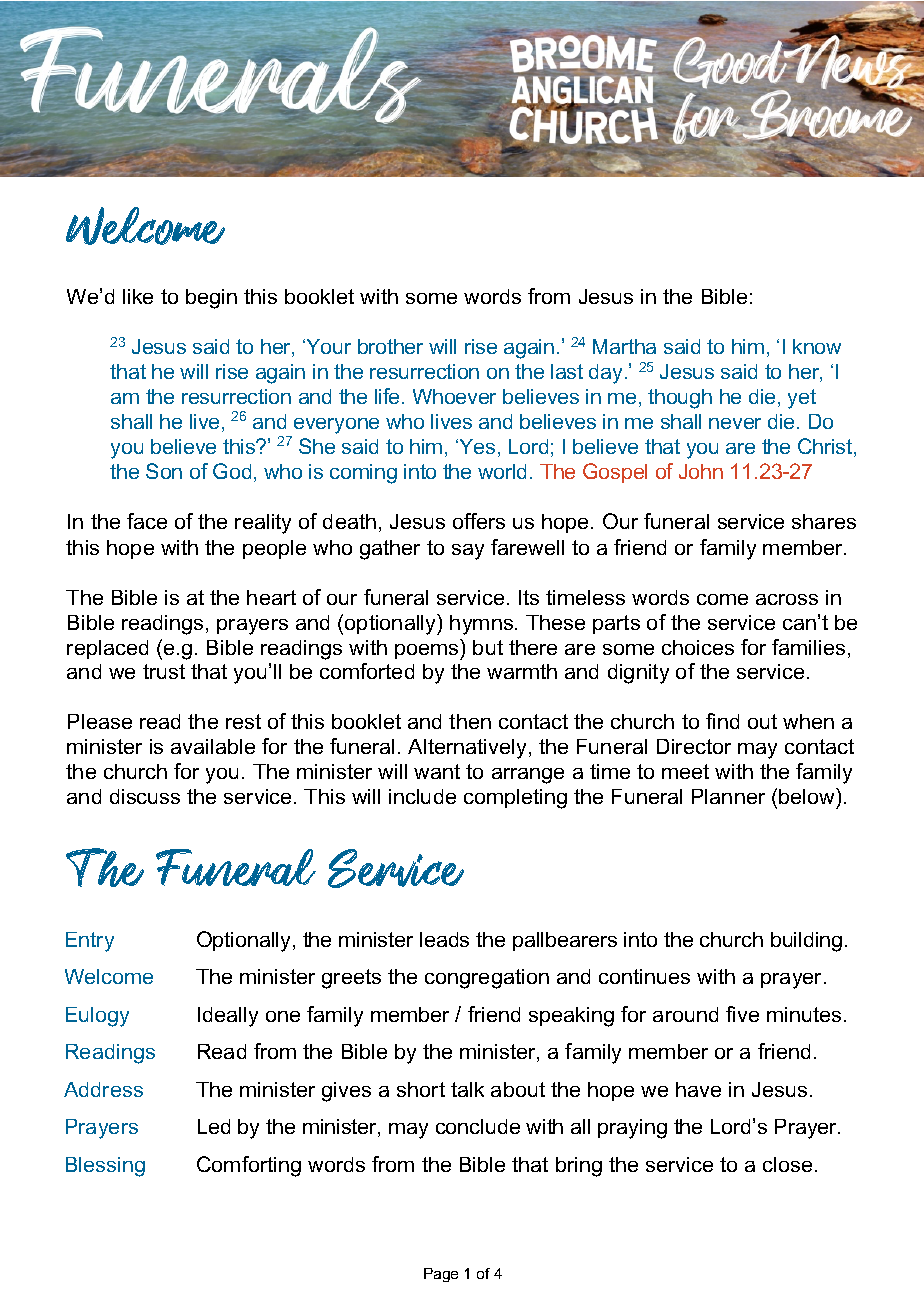 Image resolution: width=924 pixels, height=1308 pixels. Describe the element at coordinates (390, 346) in the screenshot. I see `brother` at that location.
